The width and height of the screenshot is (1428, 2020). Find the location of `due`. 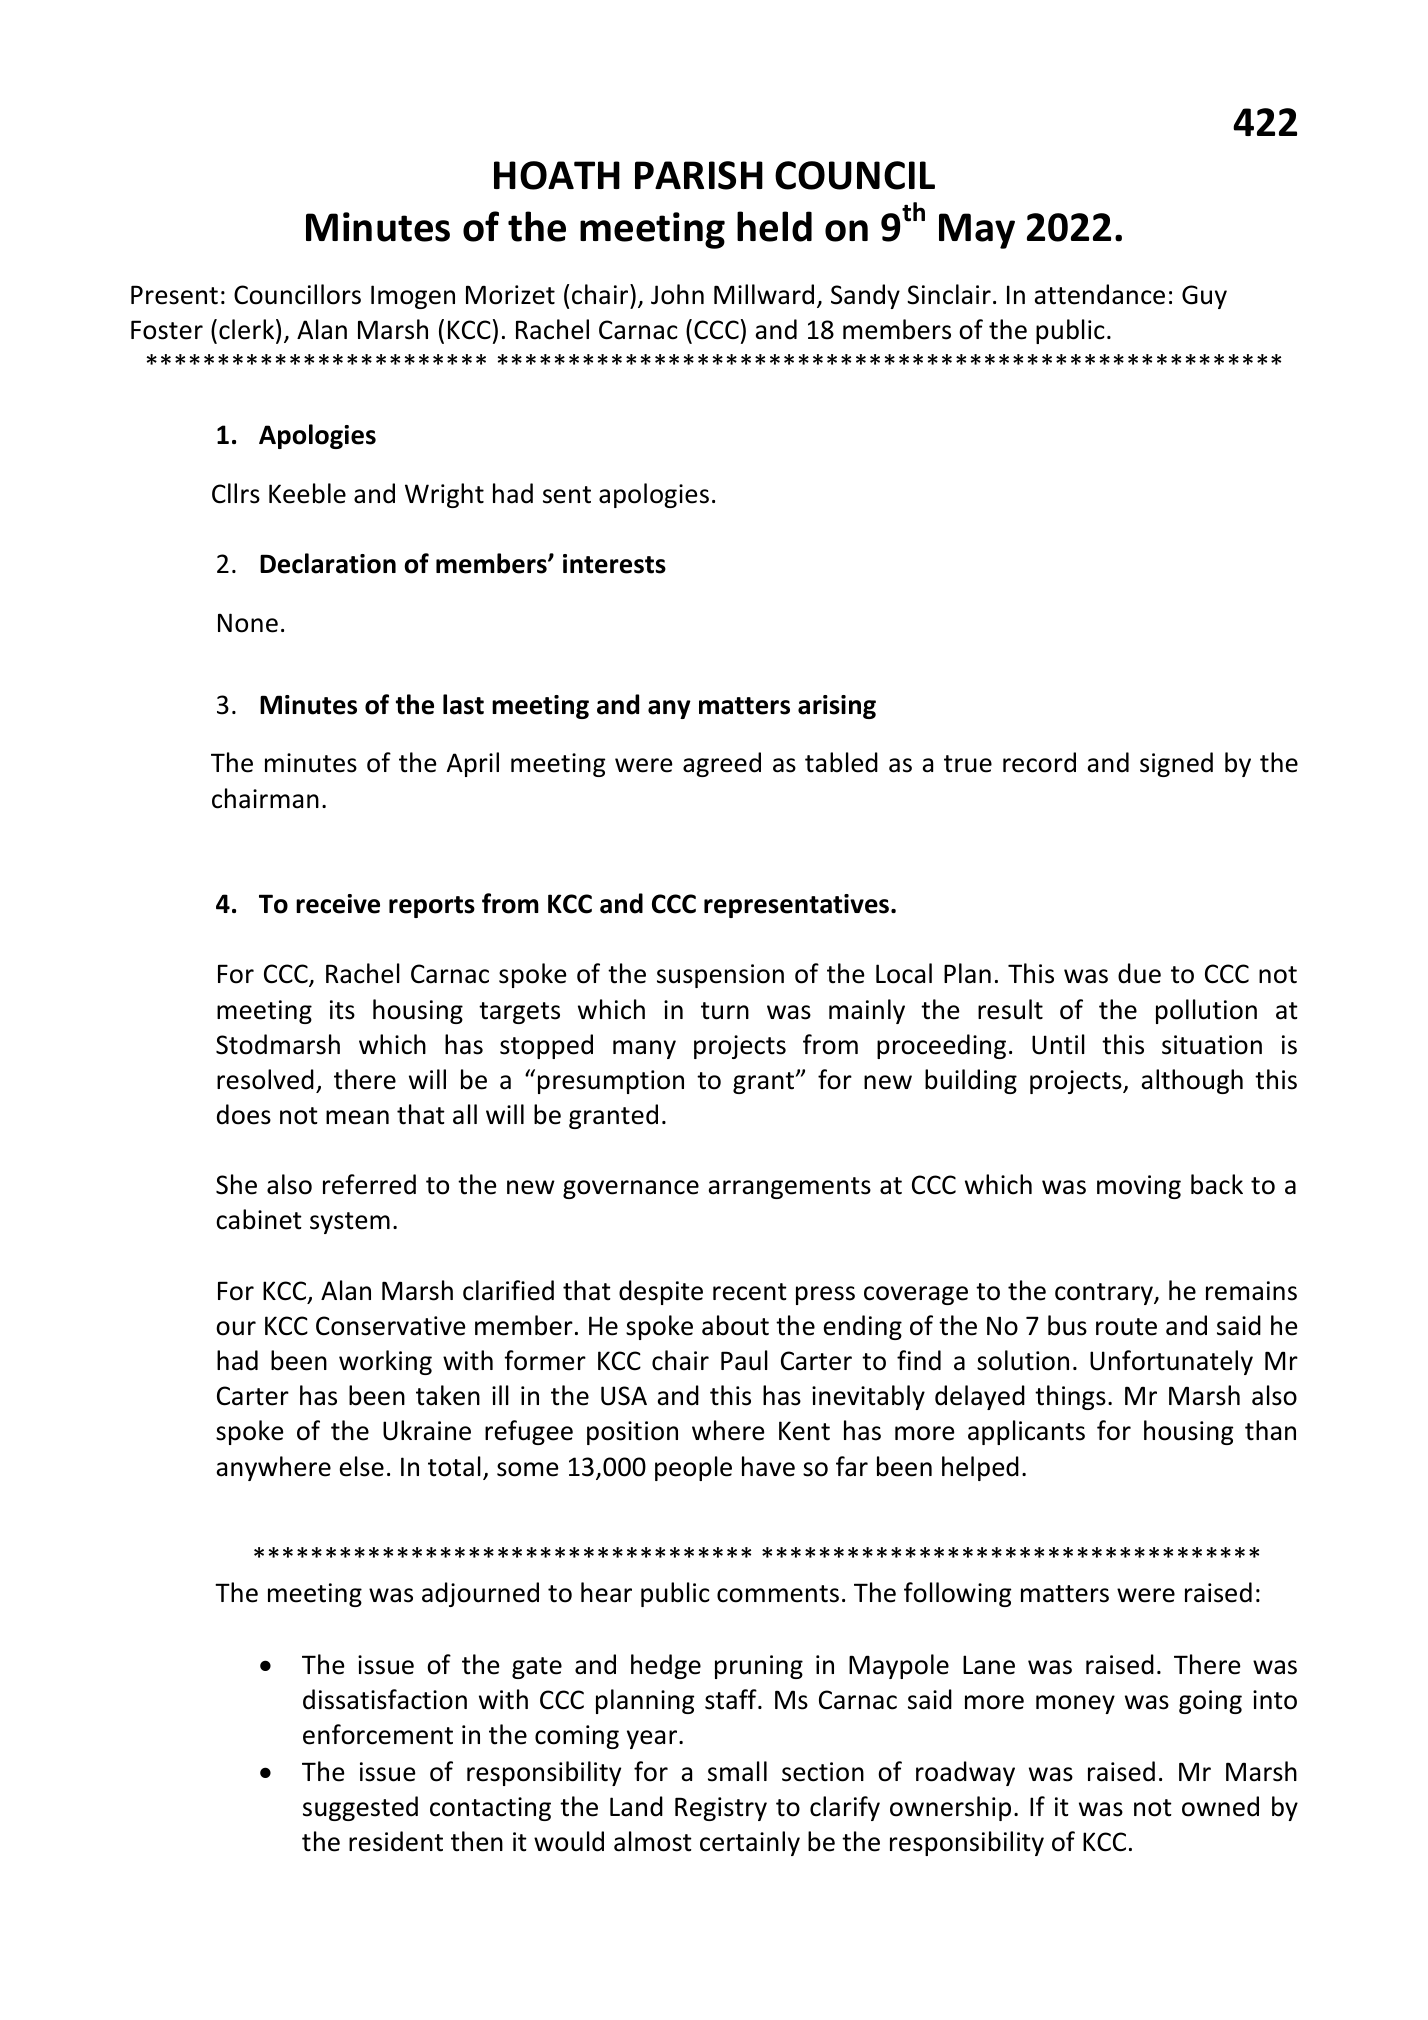

due is located at coordinates (1139, 973).
